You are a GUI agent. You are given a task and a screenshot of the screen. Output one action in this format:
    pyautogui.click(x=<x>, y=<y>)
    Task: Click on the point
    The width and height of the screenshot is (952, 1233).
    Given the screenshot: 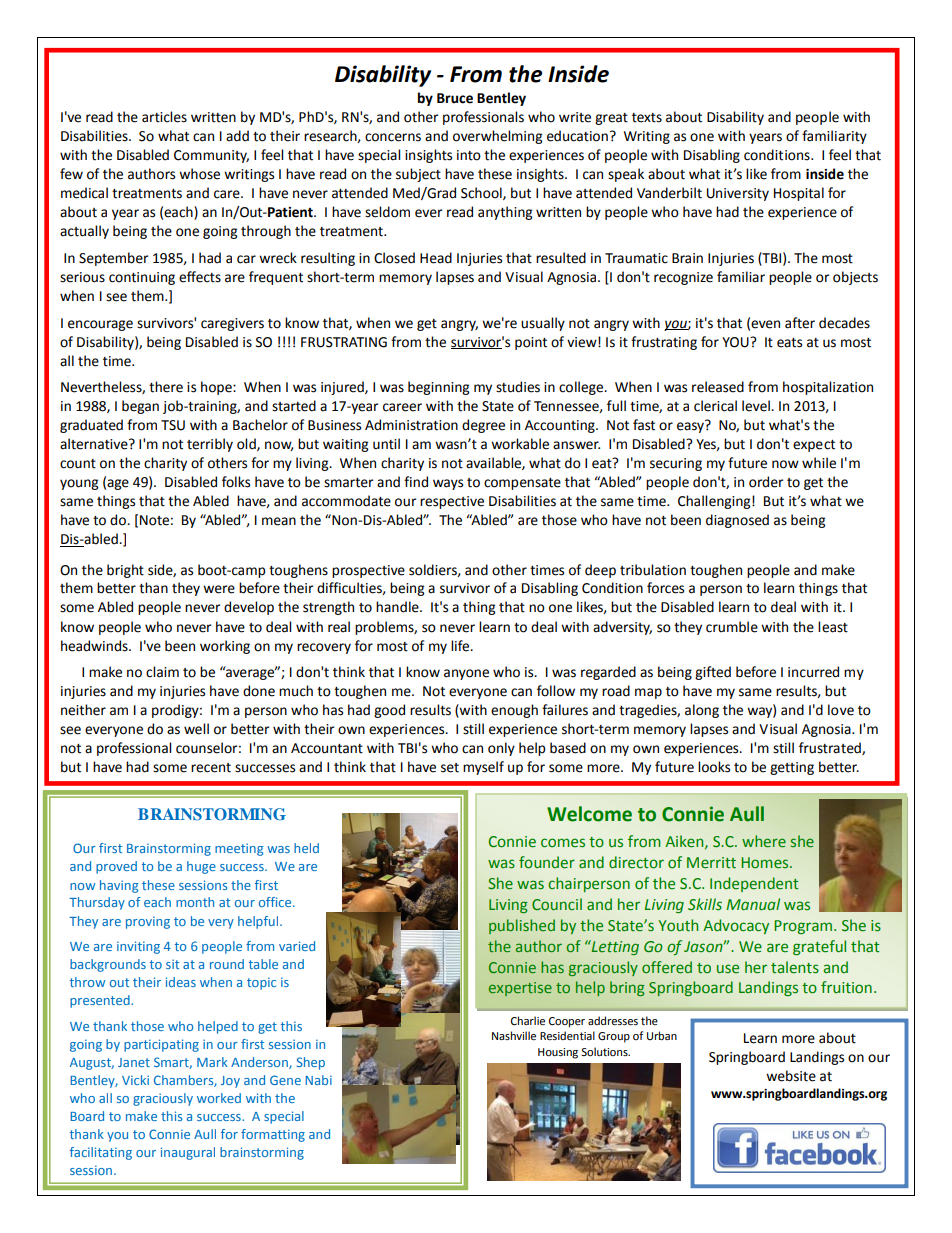 What is the action you would take?
    pyautogui.click(x=531, y=343)
